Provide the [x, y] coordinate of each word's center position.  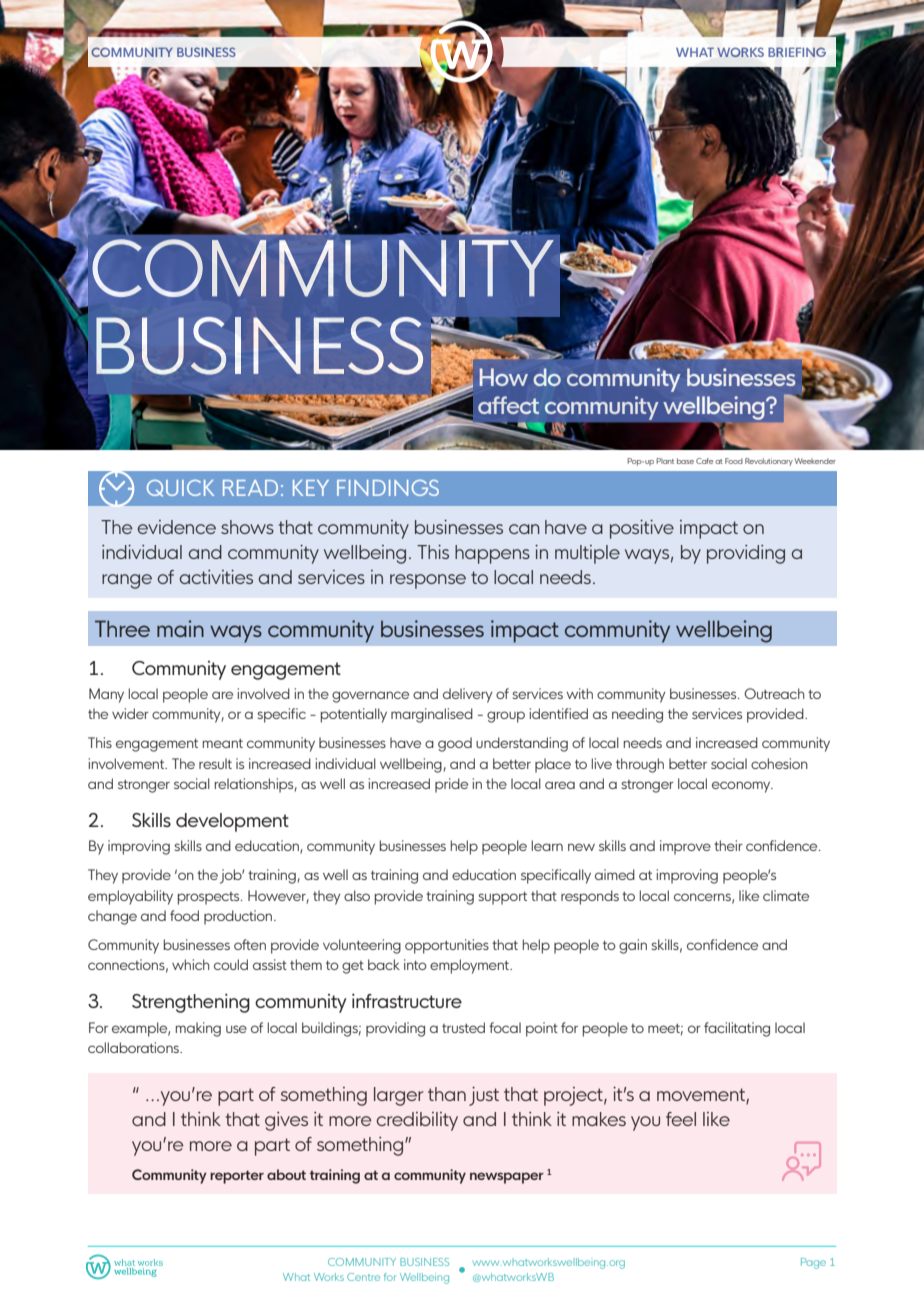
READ [250, 488]
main [180, 628]
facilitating [737, 1029]
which [190, 964]
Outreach [774, 693]
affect [508, 405]
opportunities [447, 946]
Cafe [705, 461]
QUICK [180, 488]
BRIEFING [797, 52]
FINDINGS [388, 488]
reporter [237, 1177]
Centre [363, 1277]
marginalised [432, 715]
